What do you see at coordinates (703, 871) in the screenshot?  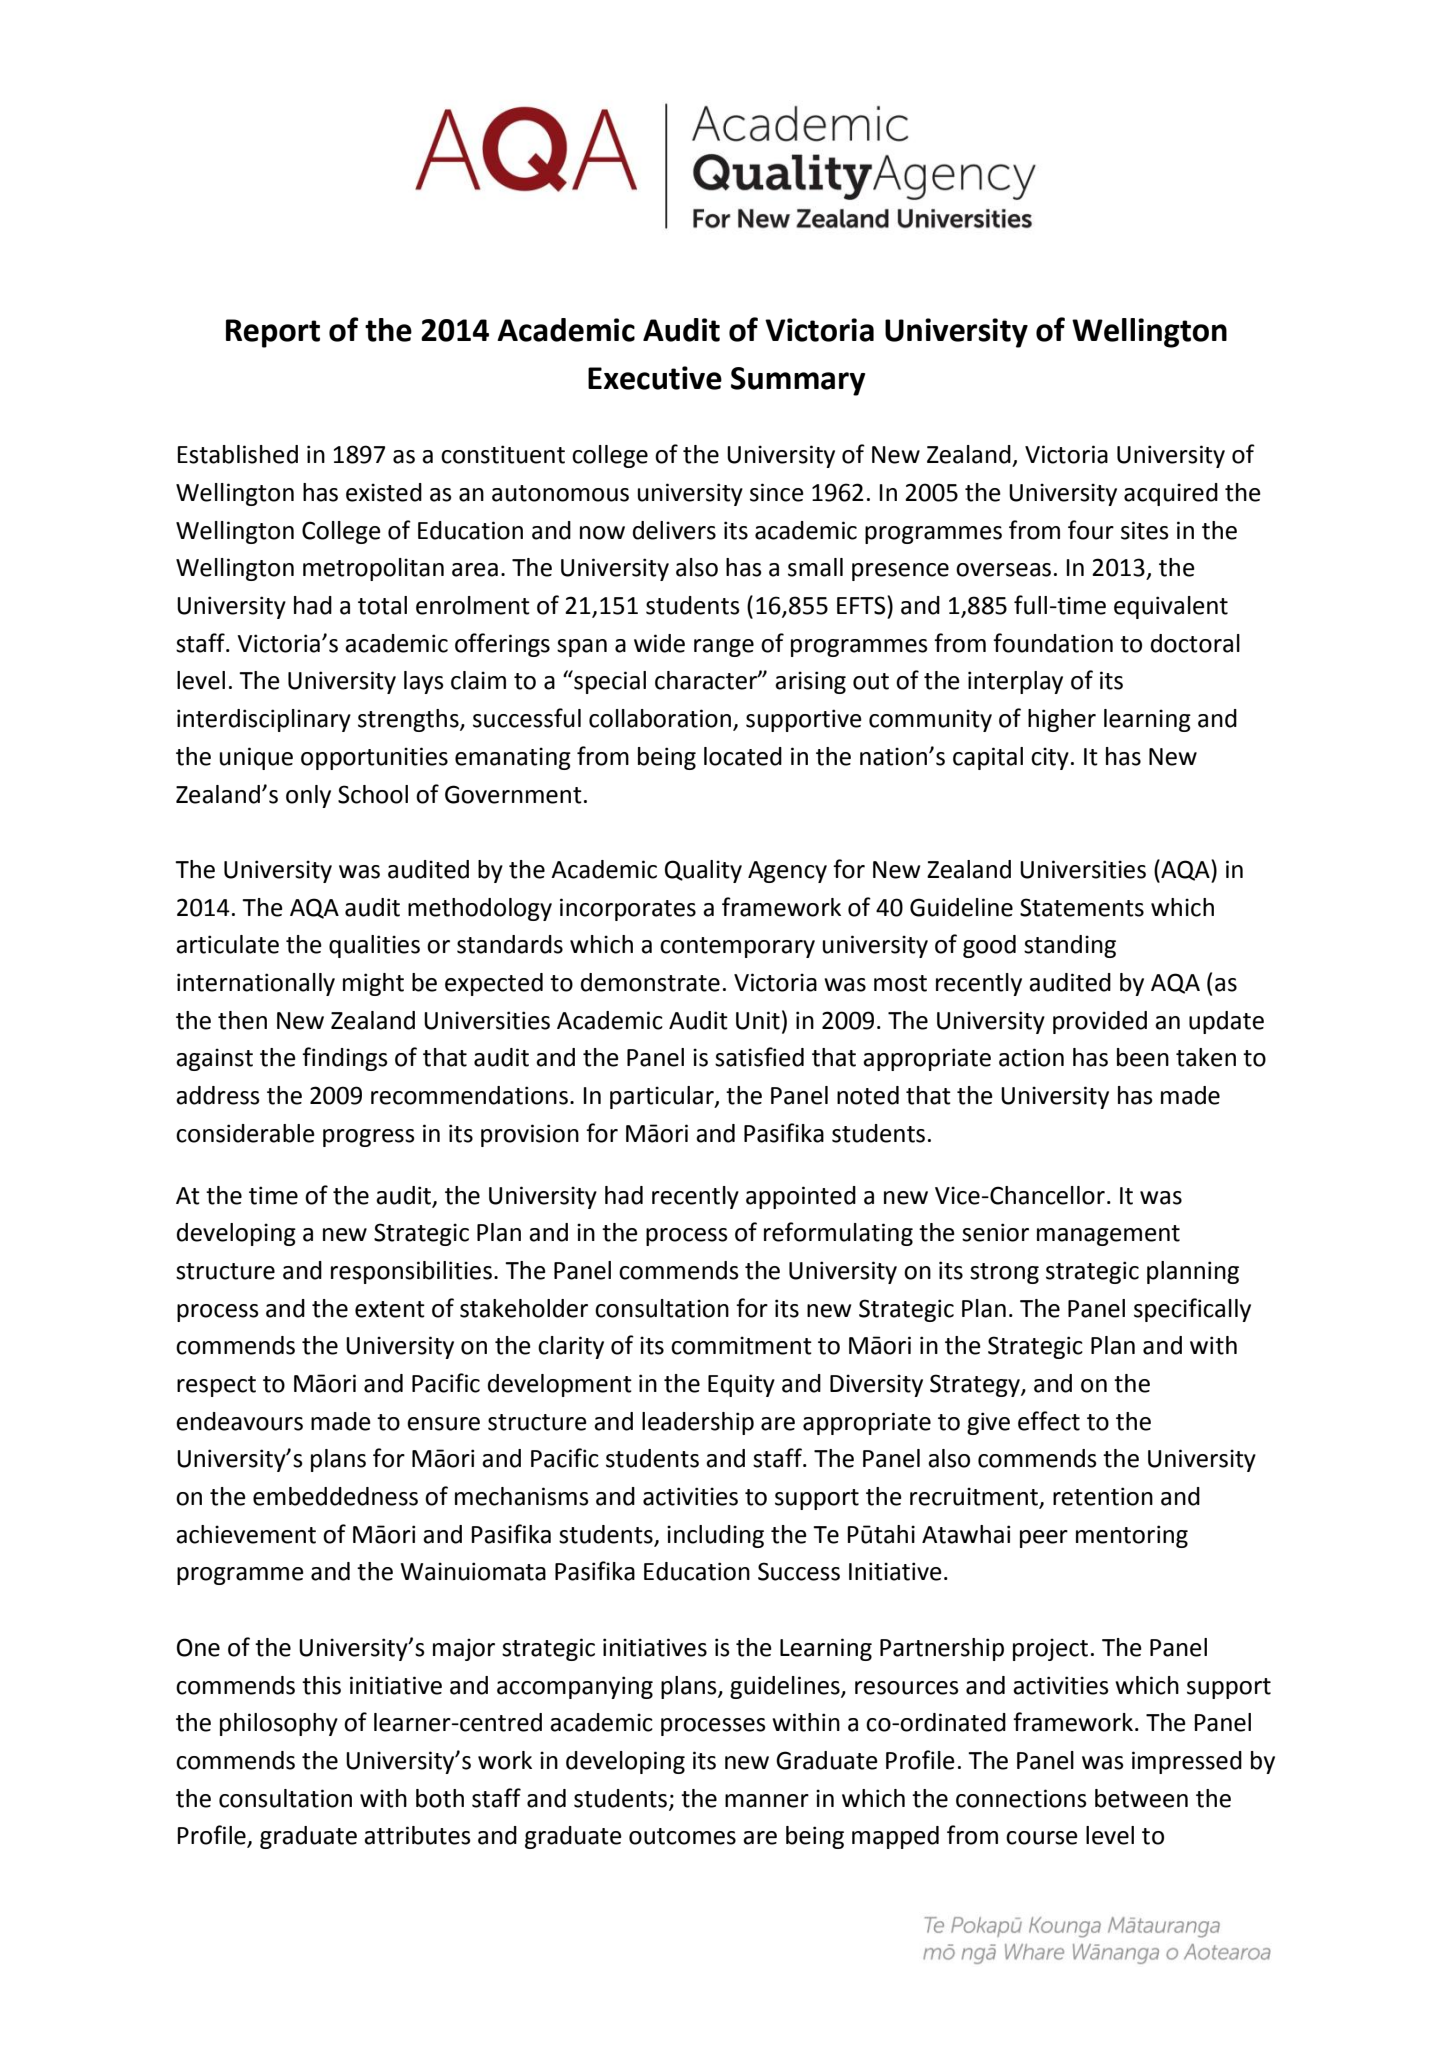 I see `Quality` at bounding box center [703, 871].
